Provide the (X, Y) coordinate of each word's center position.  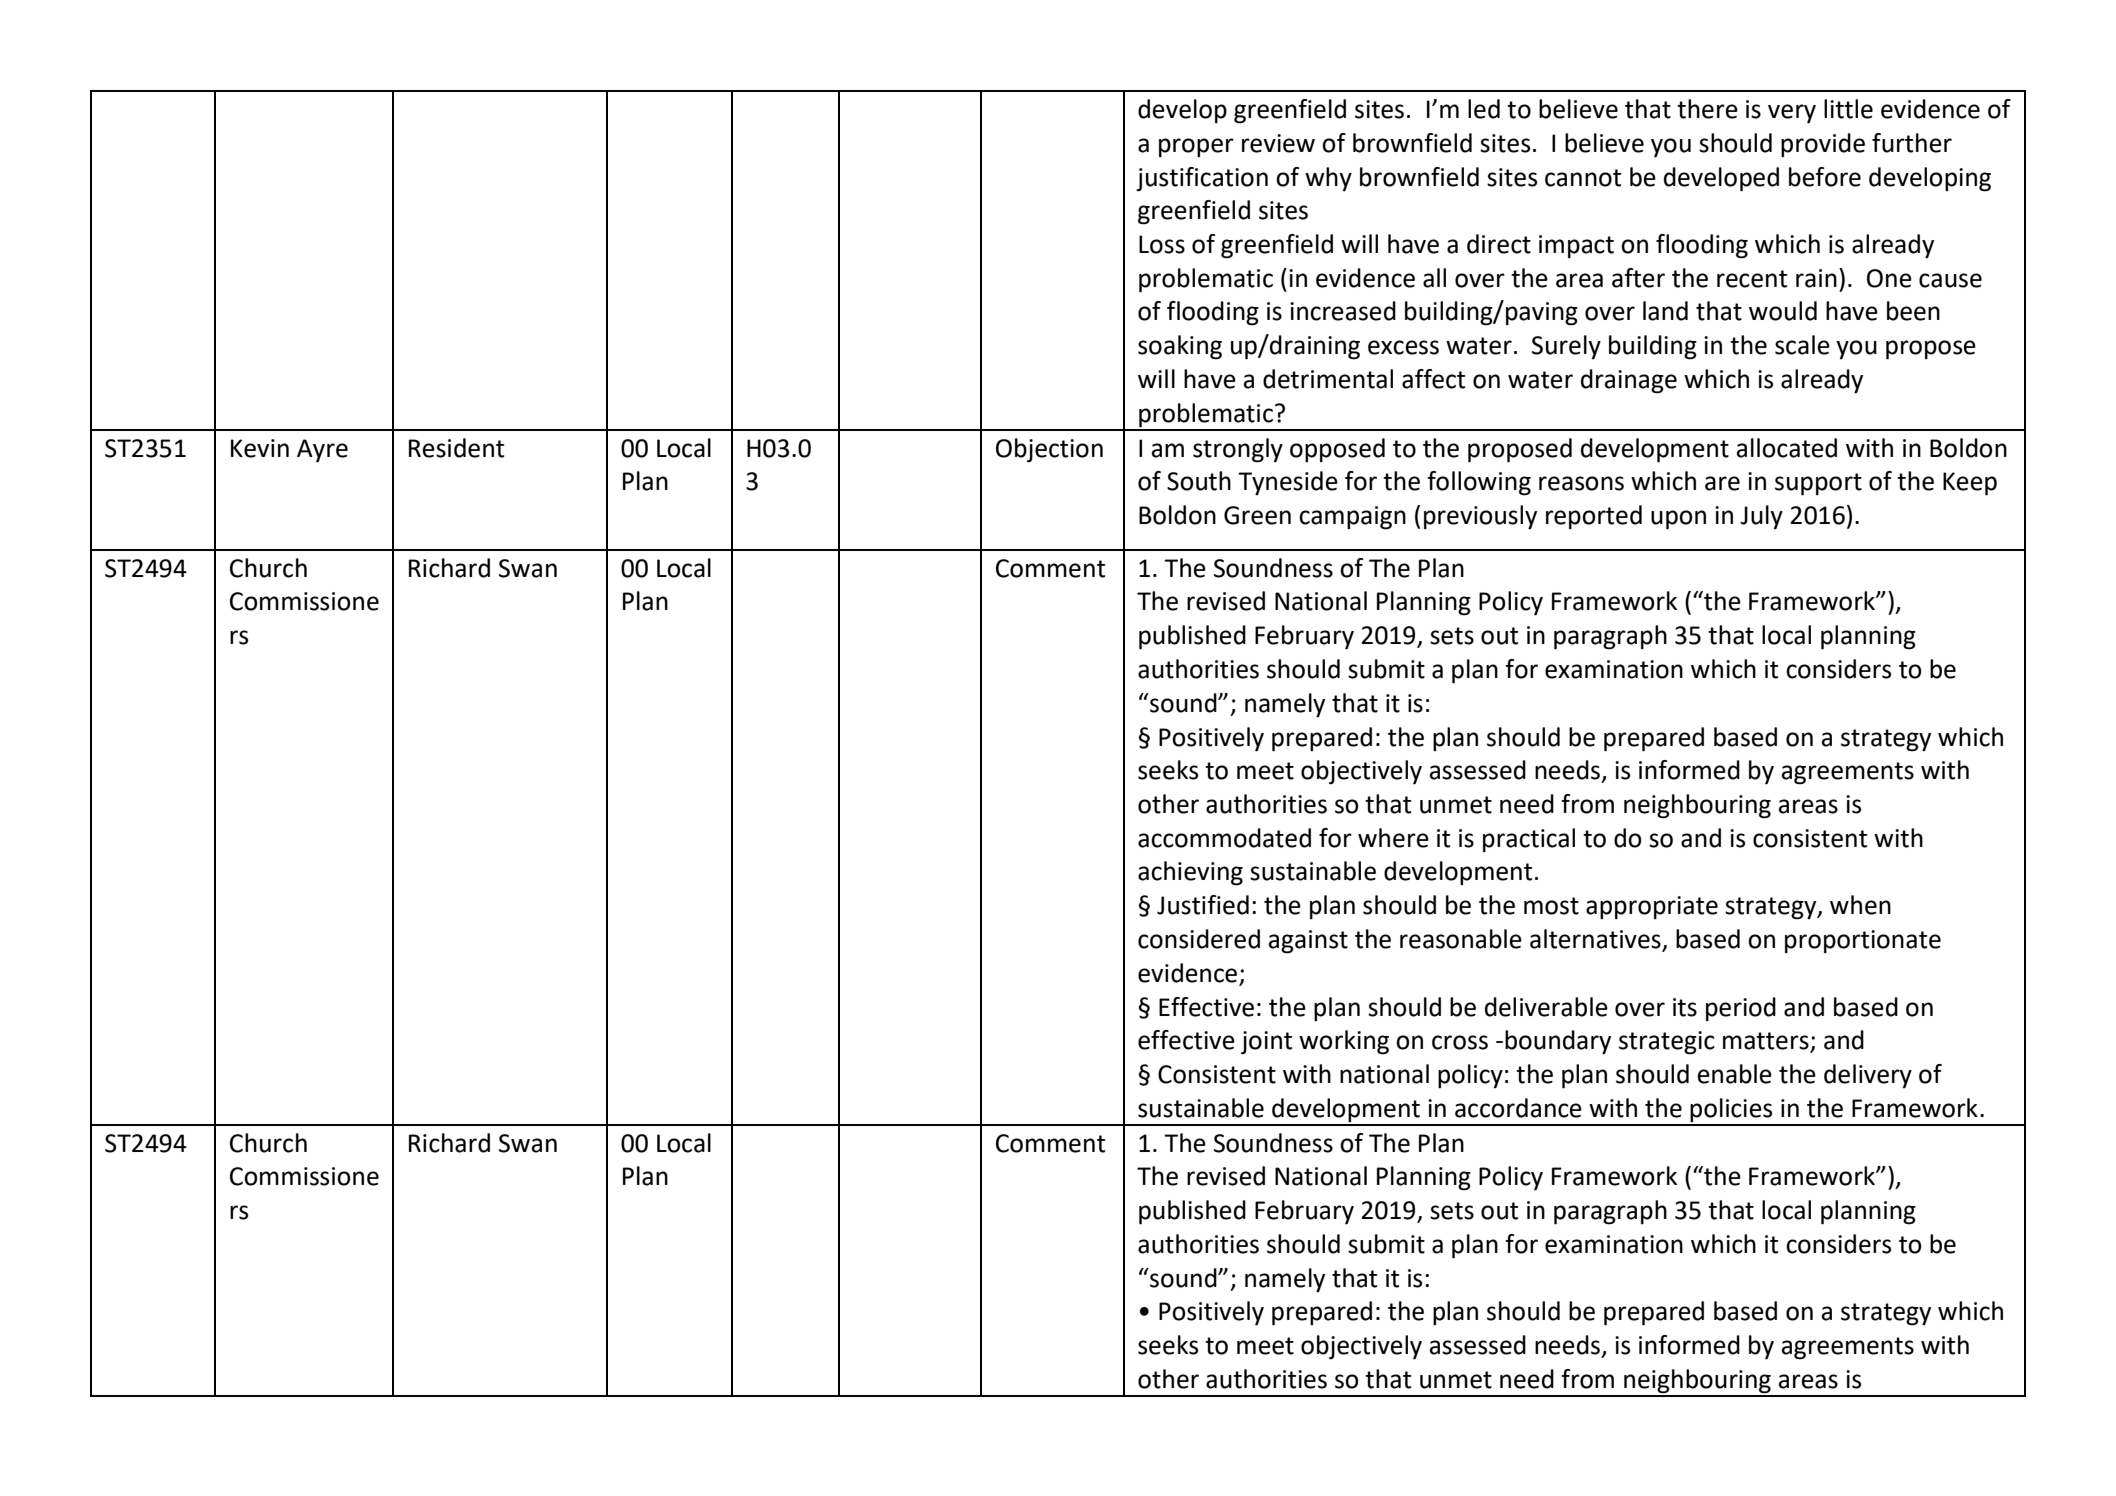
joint (1266, 1043)
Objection (1049, 450)
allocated (1787, 448)
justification (1202, 179)
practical (1529, 840)
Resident (456, 448)
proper (1196, 147)
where (1393, 838)
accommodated (1224, 838)
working (1344, 1042)
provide (1823, 145)
